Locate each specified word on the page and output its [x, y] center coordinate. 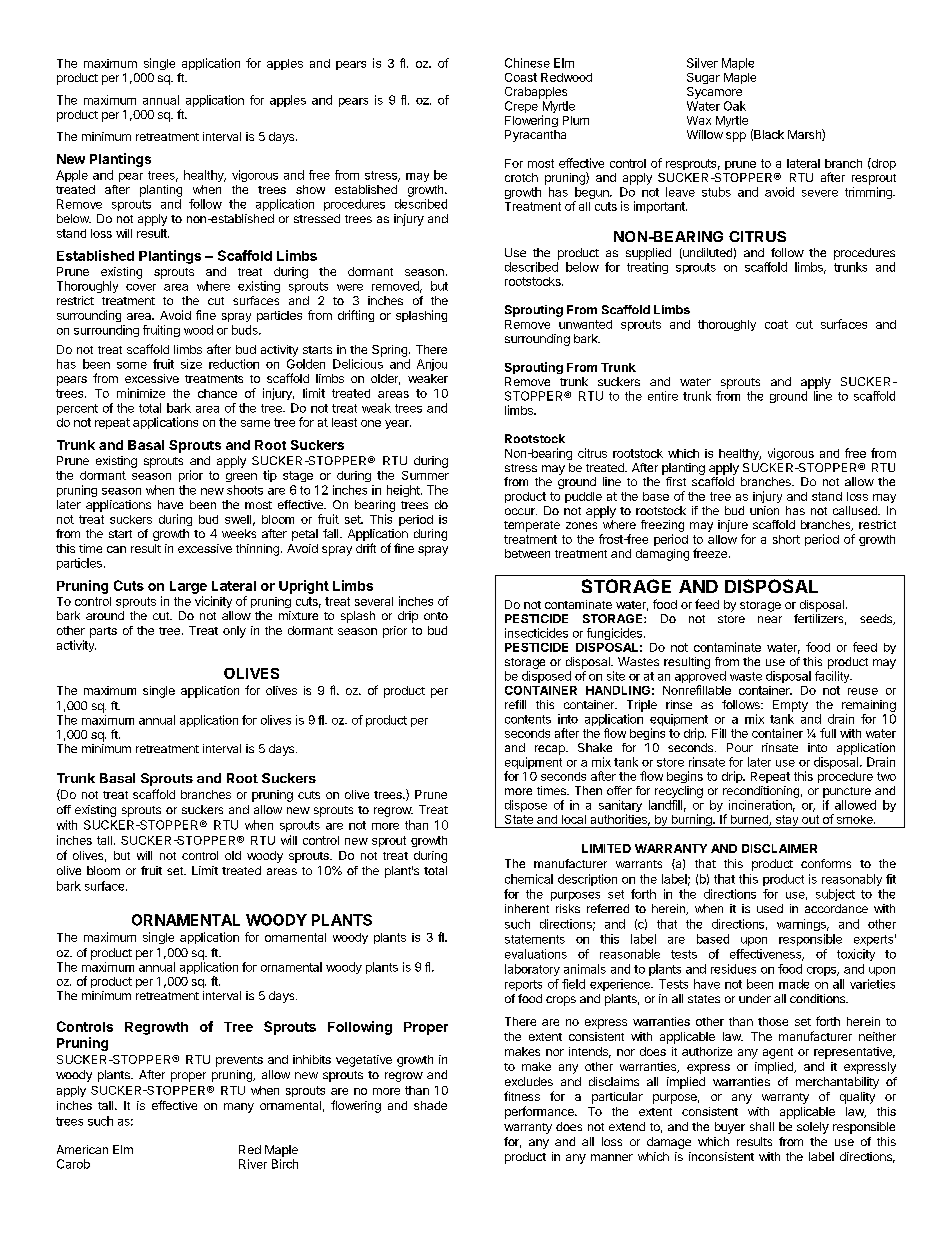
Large [188, 587]
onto [436, 616]
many [239, 1108]
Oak [735, 106]
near [770, 619]
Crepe [521, 107]
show [310, 189]
